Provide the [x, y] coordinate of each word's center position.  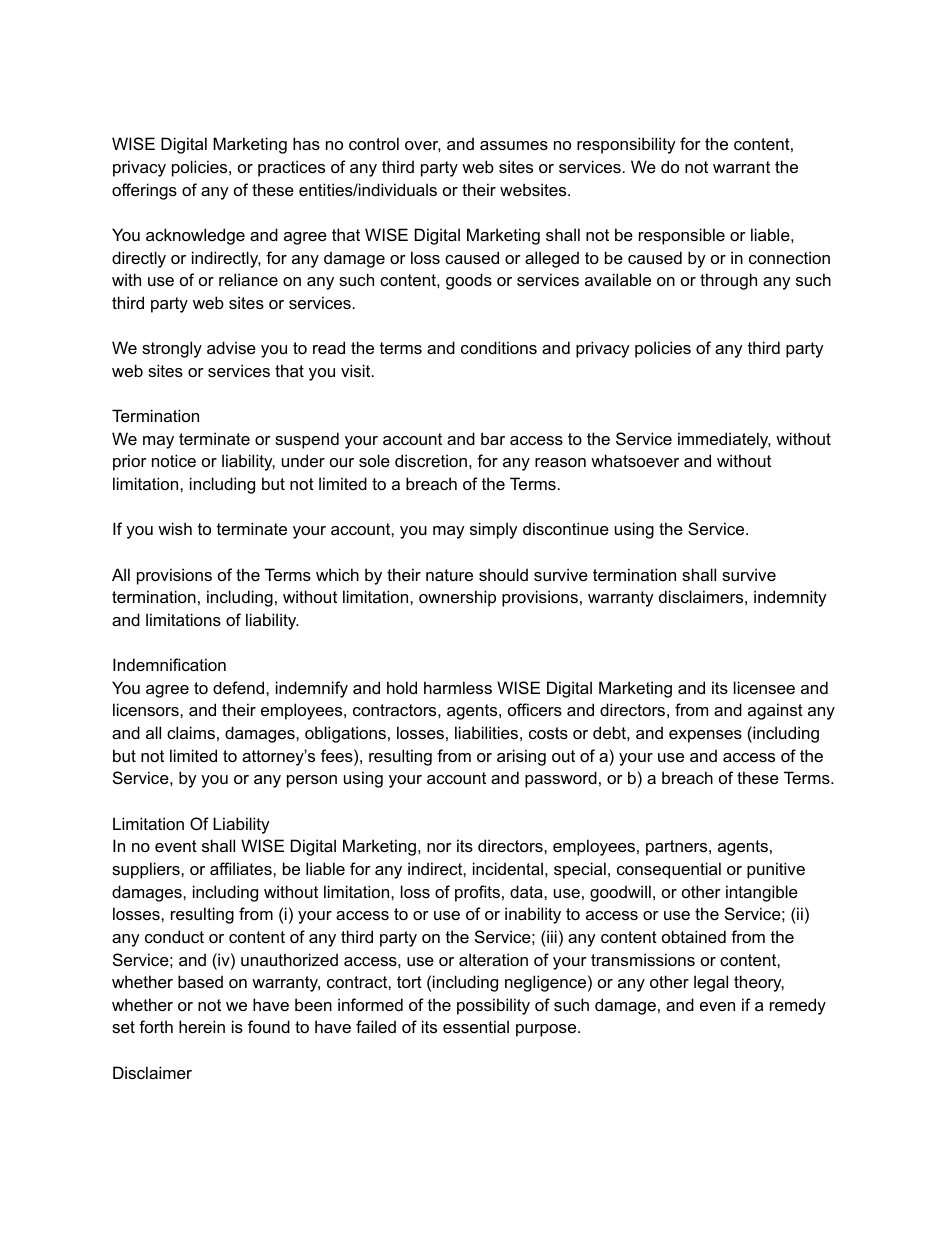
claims [191, 732]
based [200, 981]
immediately [724, 440]
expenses [705, 736]
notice [174, 460]
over [423, 146]
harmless [458, 687]
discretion [431, 460]
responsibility [626, 145]
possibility [493, 1006]
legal [711, 983]
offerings [144, 191]
